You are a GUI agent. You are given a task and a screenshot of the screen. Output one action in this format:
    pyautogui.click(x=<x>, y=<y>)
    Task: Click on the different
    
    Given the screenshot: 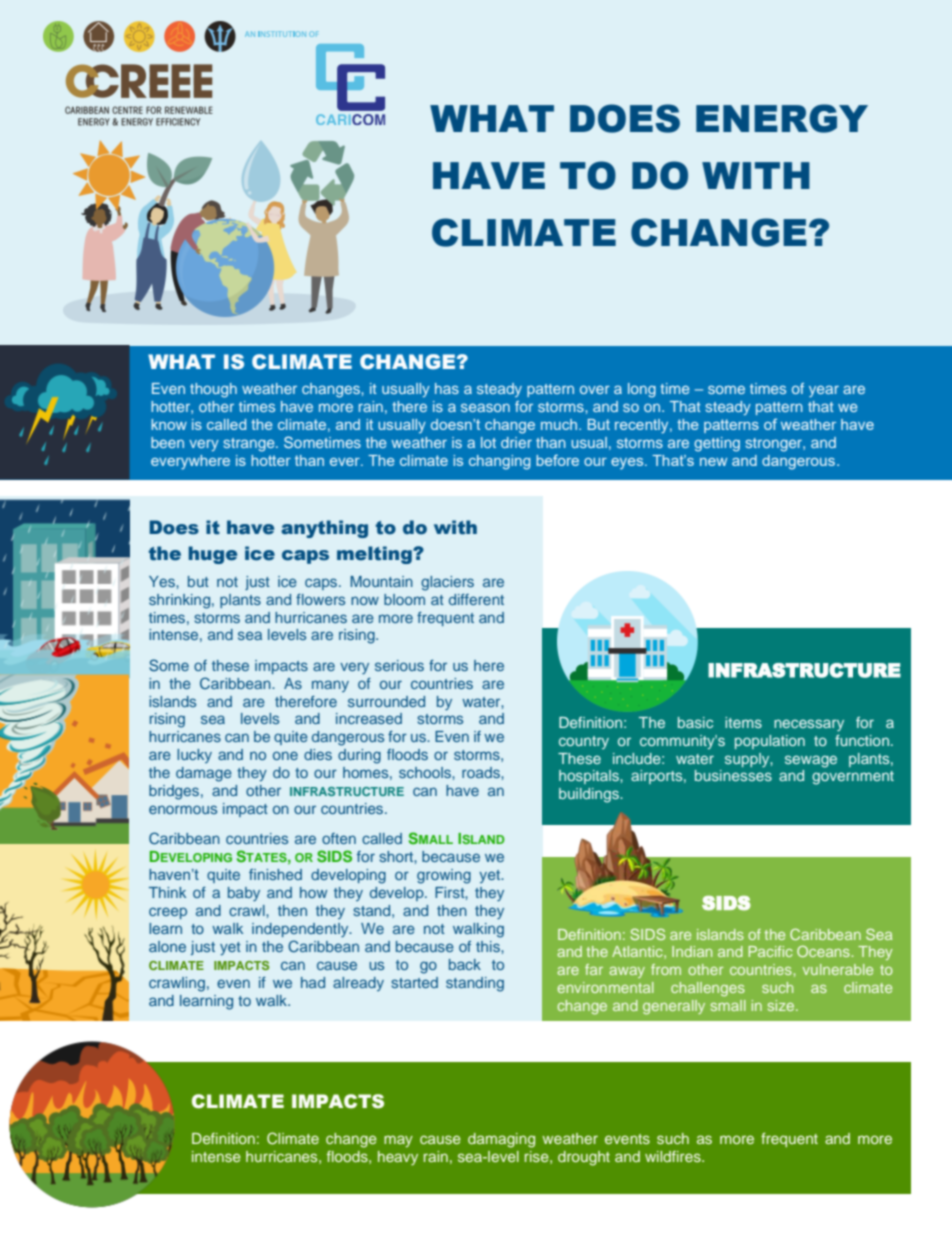 What is the action you would take?
    pyautogui.click(x=476, y=599)
